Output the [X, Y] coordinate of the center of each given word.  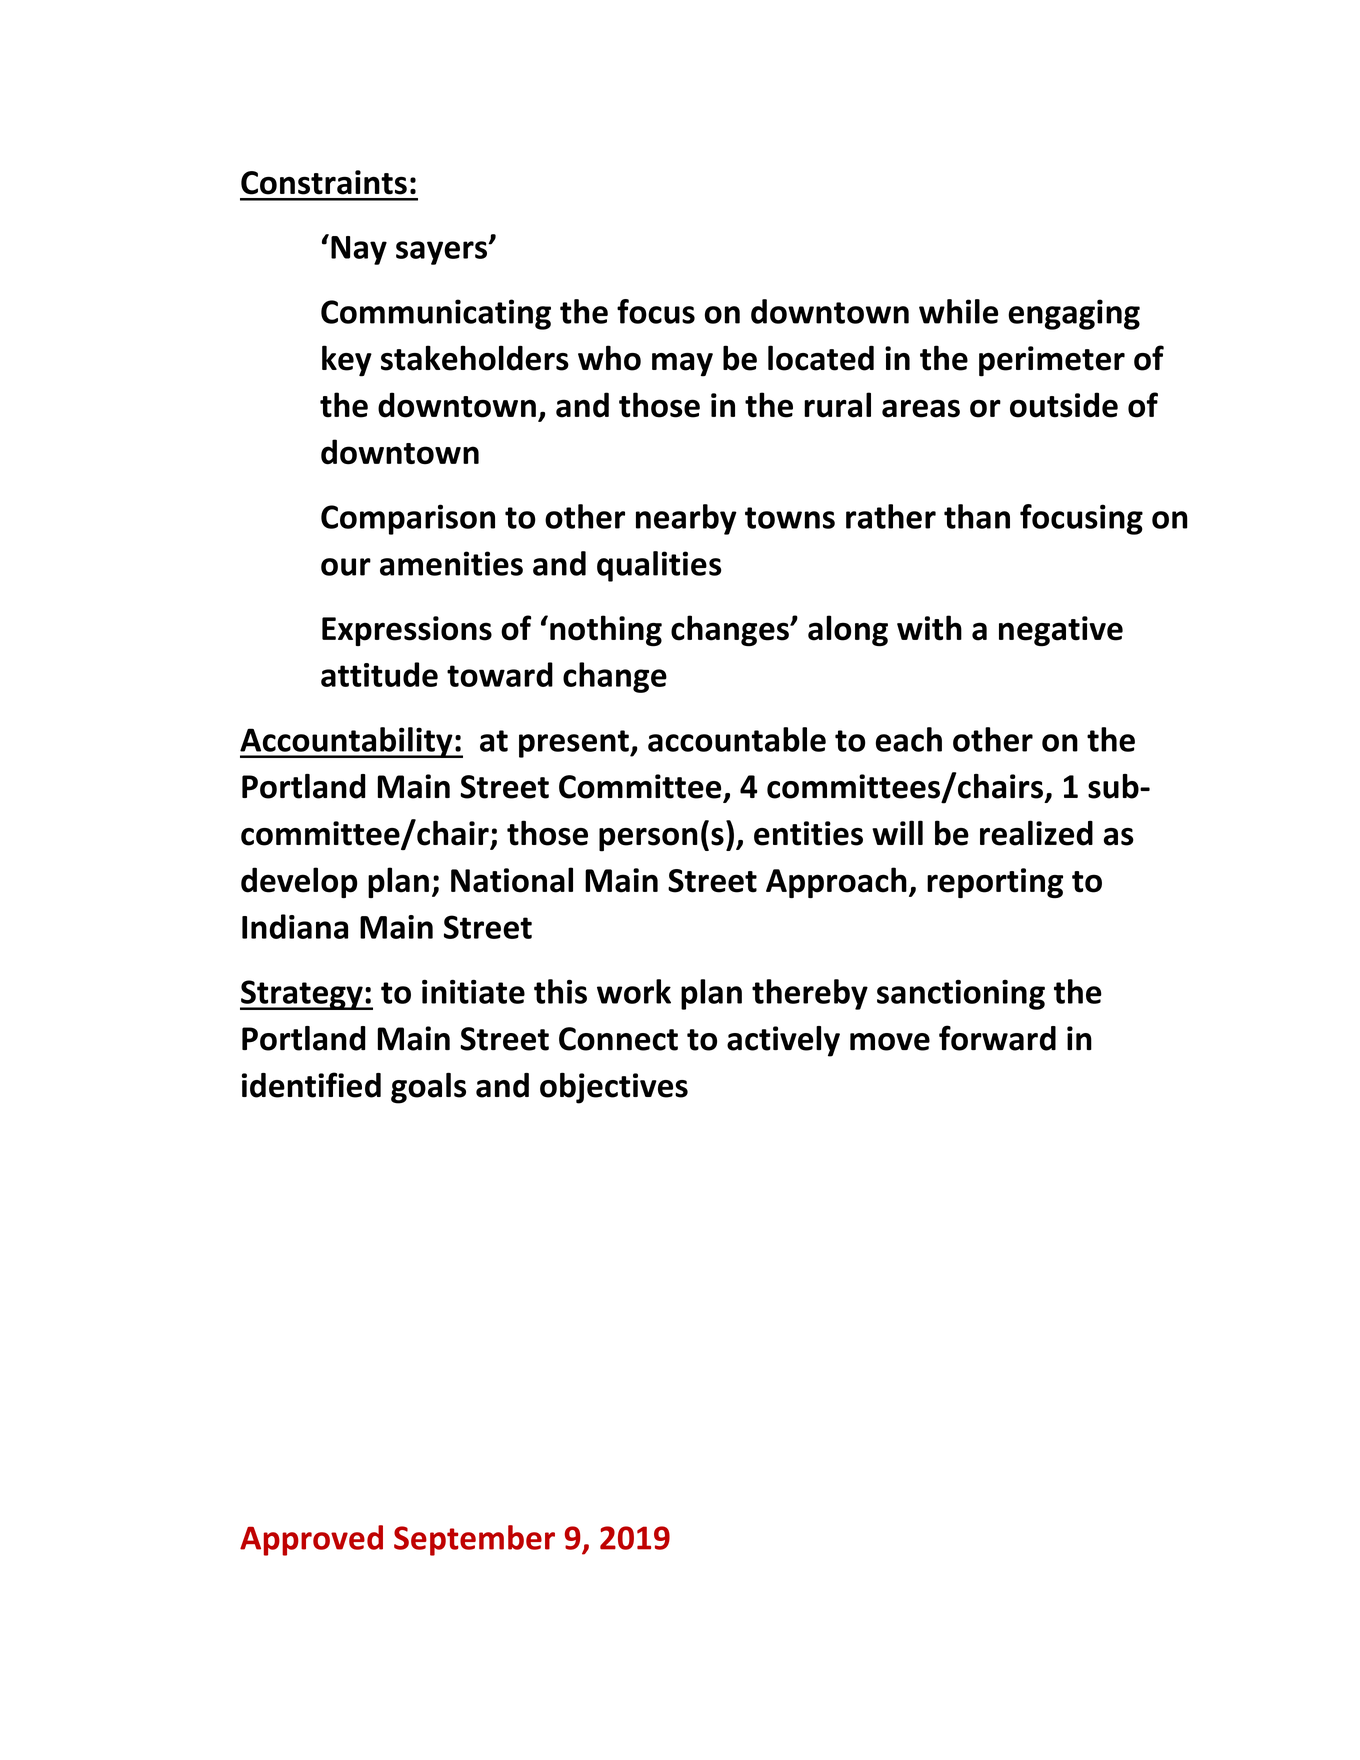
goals [428, 1088]
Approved [311, 1540]
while [958, 311]
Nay [359, 250]
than [977, 516]
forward [997, 1038]
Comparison [408, 519]
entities [808, 833]
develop [299, 882]
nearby [686, 519]
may [682, 365]
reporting [995, 883]
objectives [614, 1088]
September [474, 1540]
